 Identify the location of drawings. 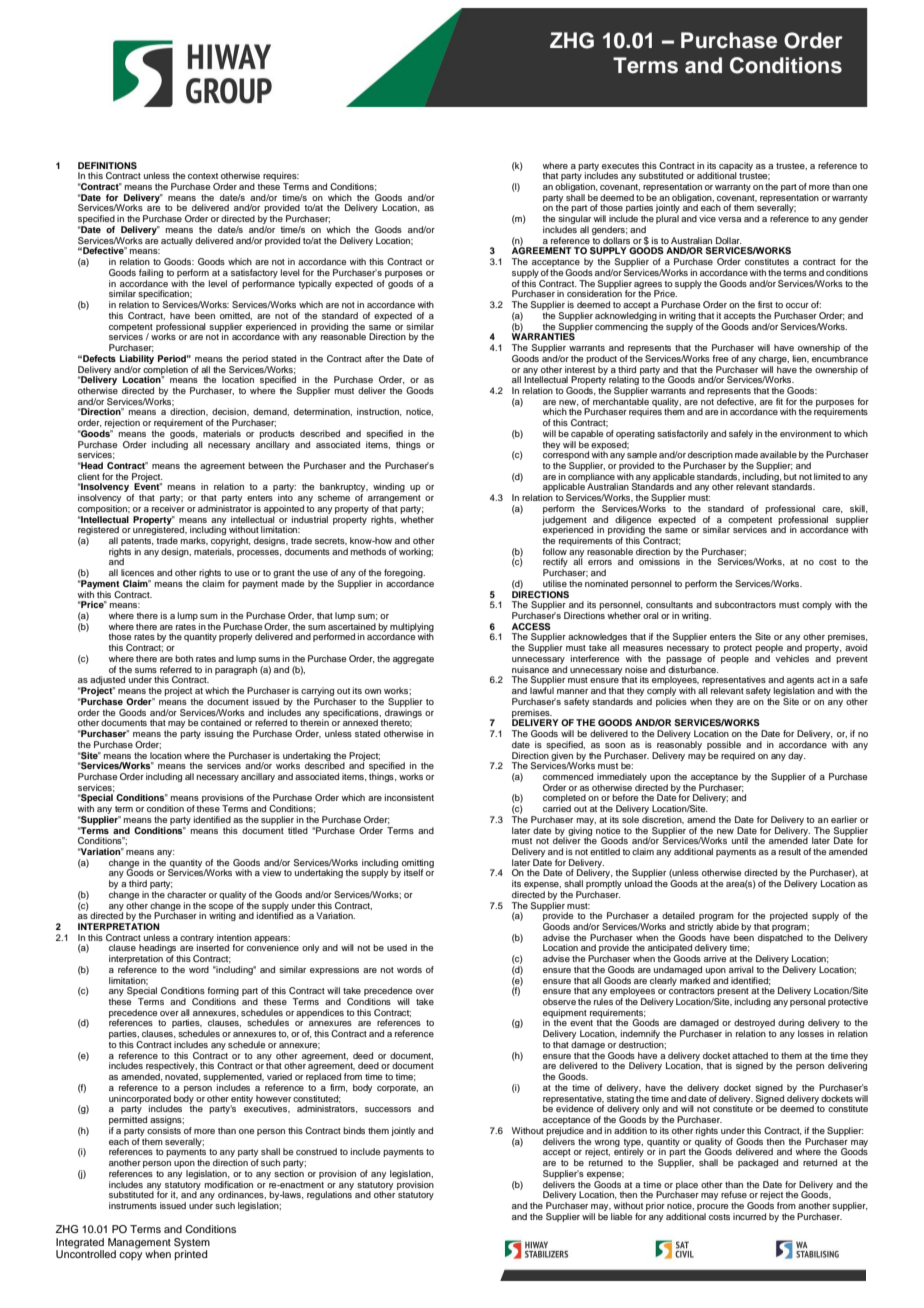
(403, 714).
